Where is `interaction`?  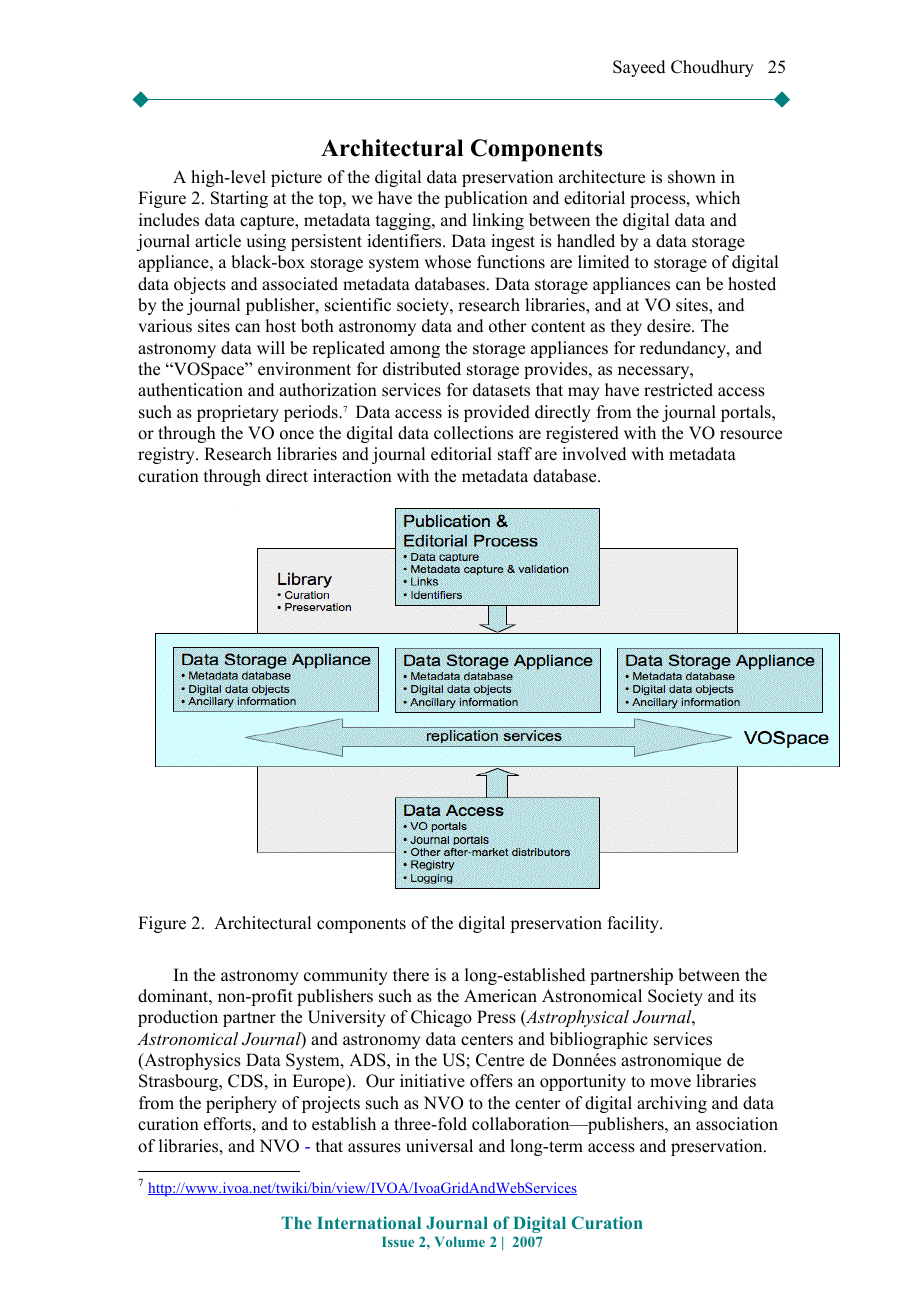
interaction is located at coordinates (352, 476).
